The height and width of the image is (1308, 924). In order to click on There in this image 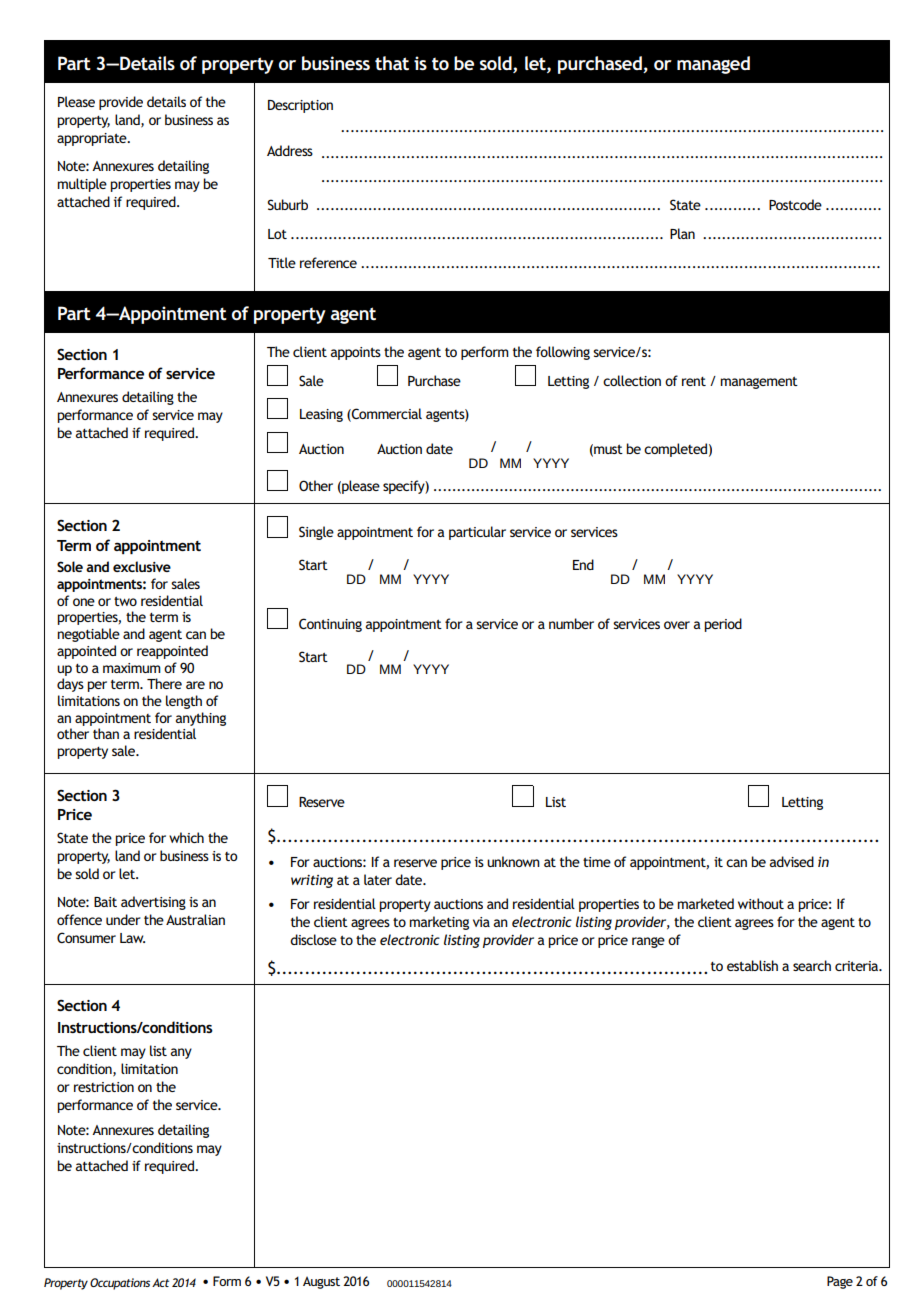, I will do `click(164, 683)`.
